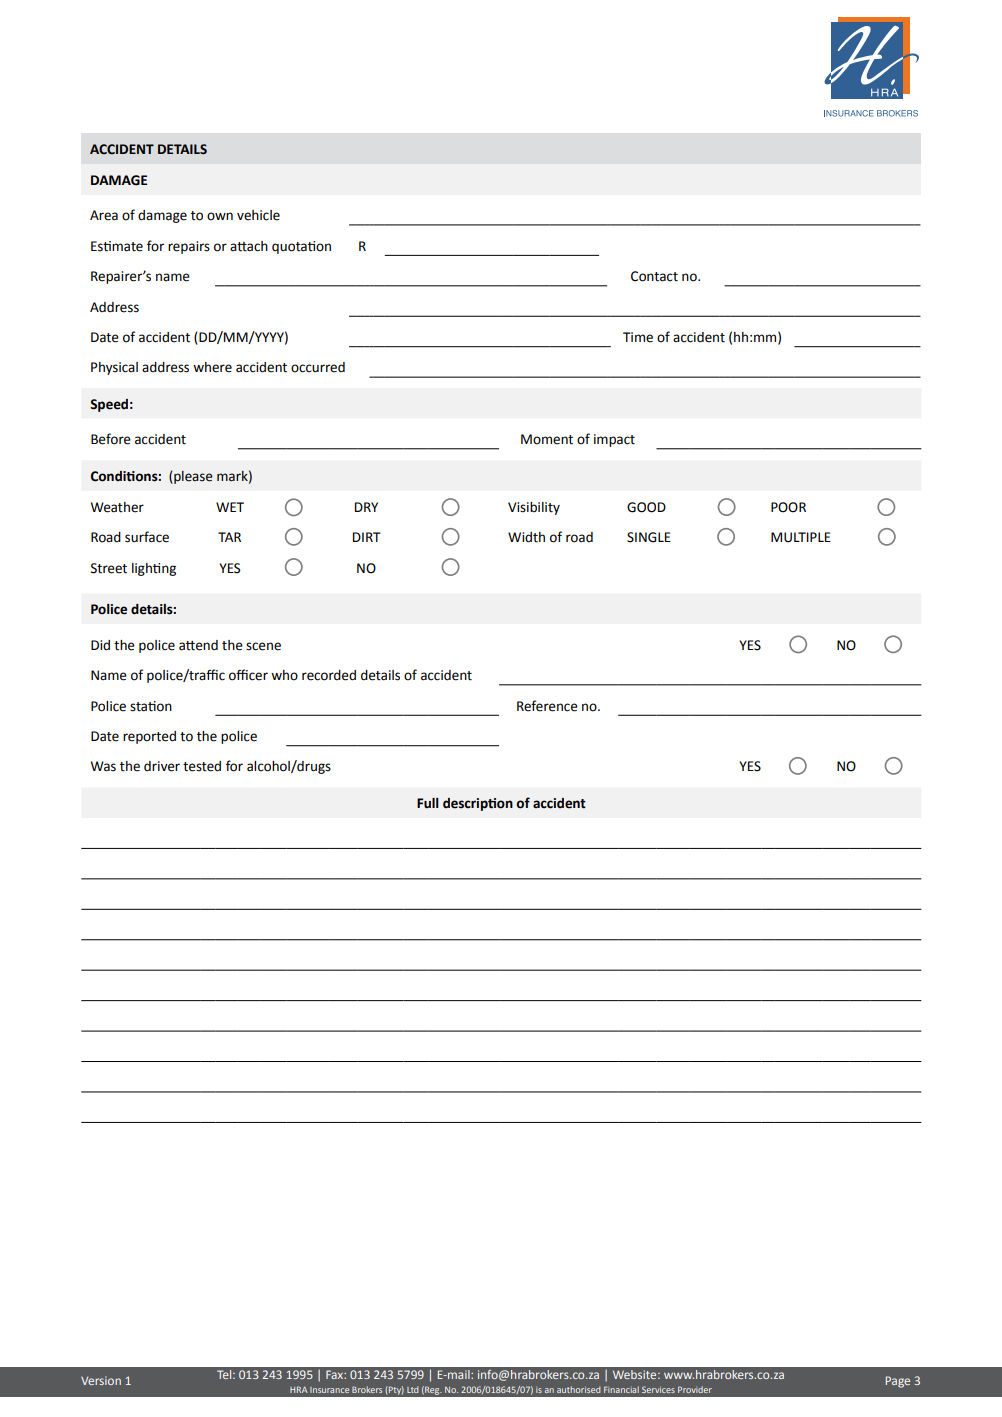  I want to click on Contact, so click(654, 276).
